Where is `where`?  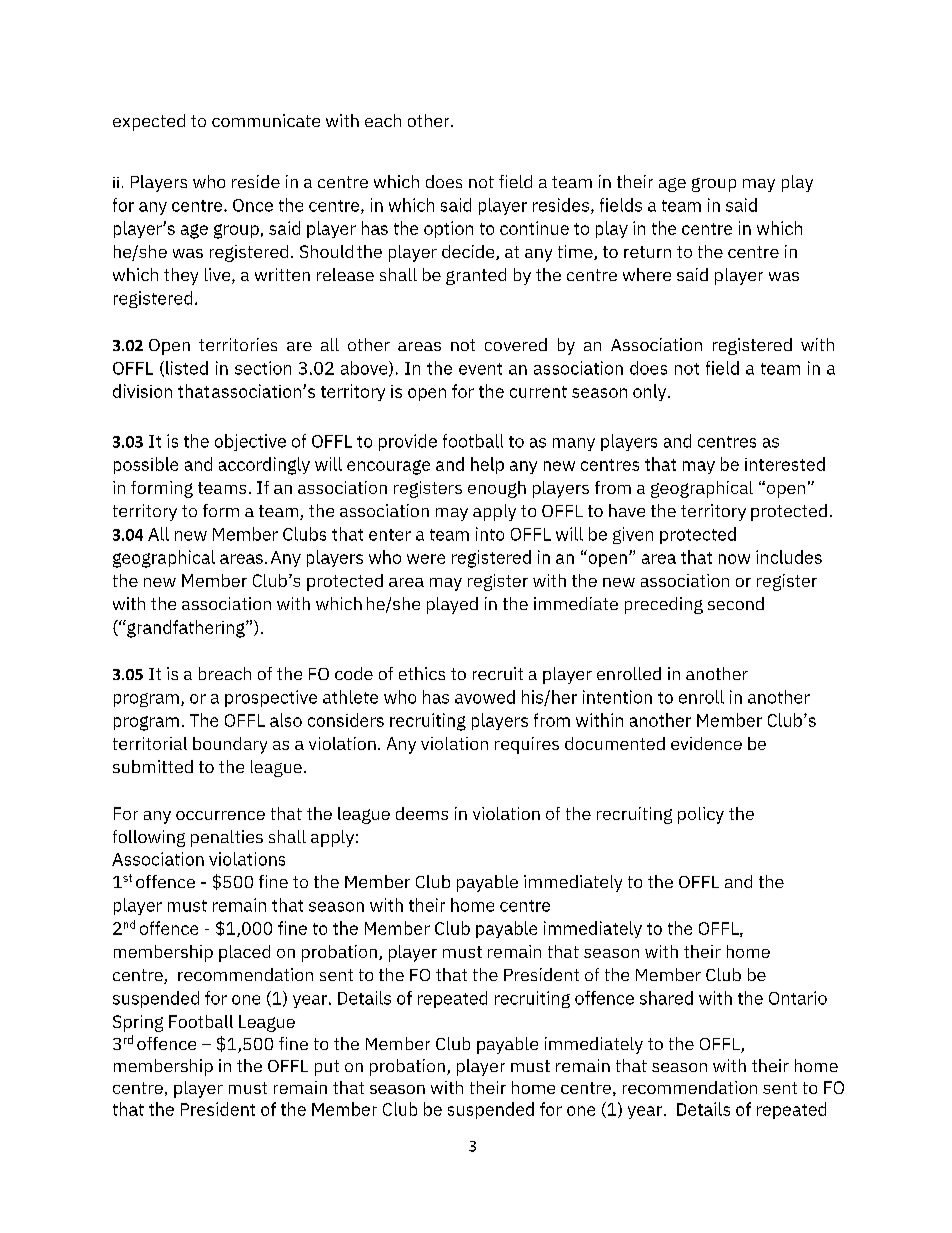 where is located at coordinates (647, 274).
